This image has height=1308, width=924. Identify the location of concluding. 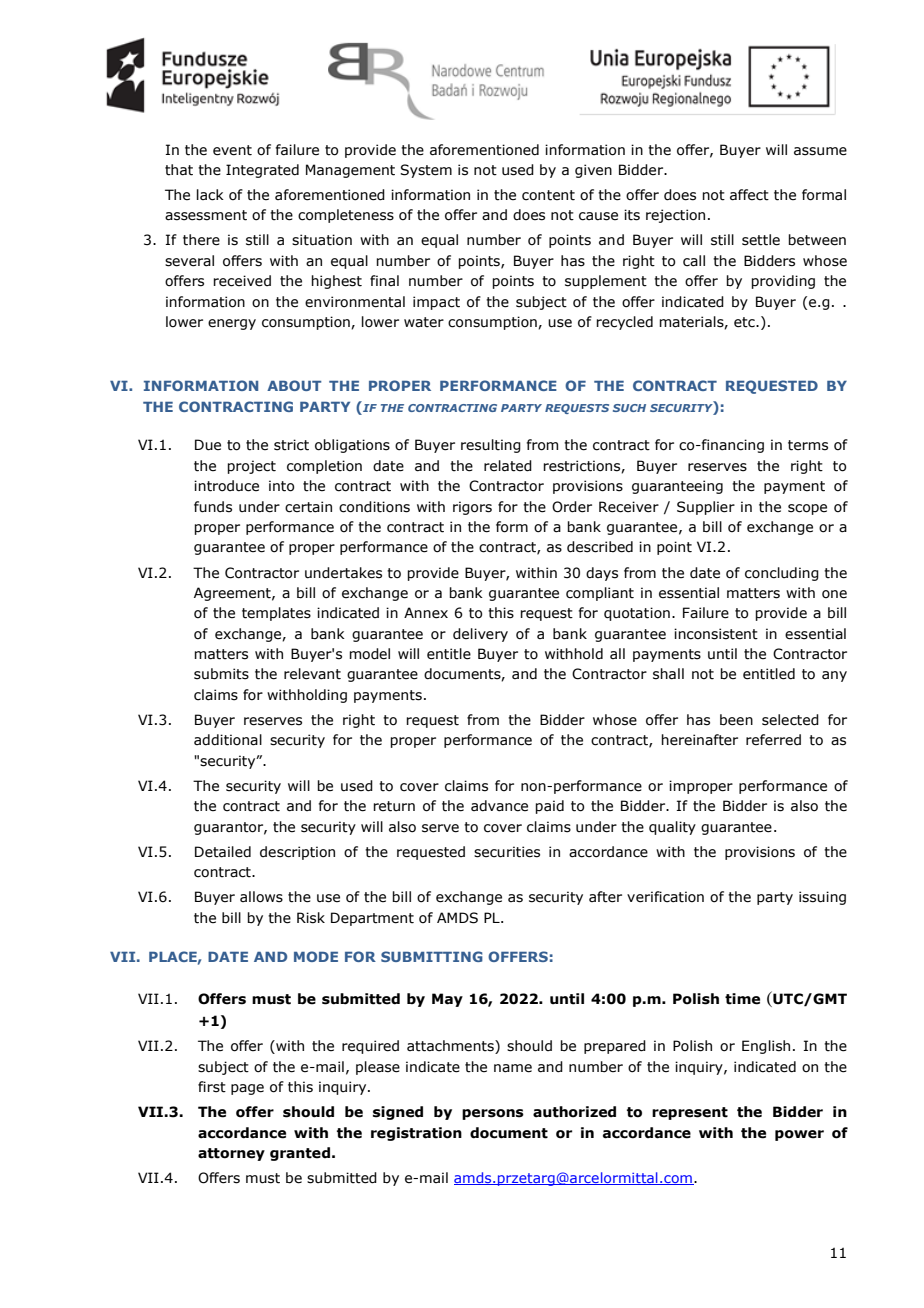
(782, 574).
